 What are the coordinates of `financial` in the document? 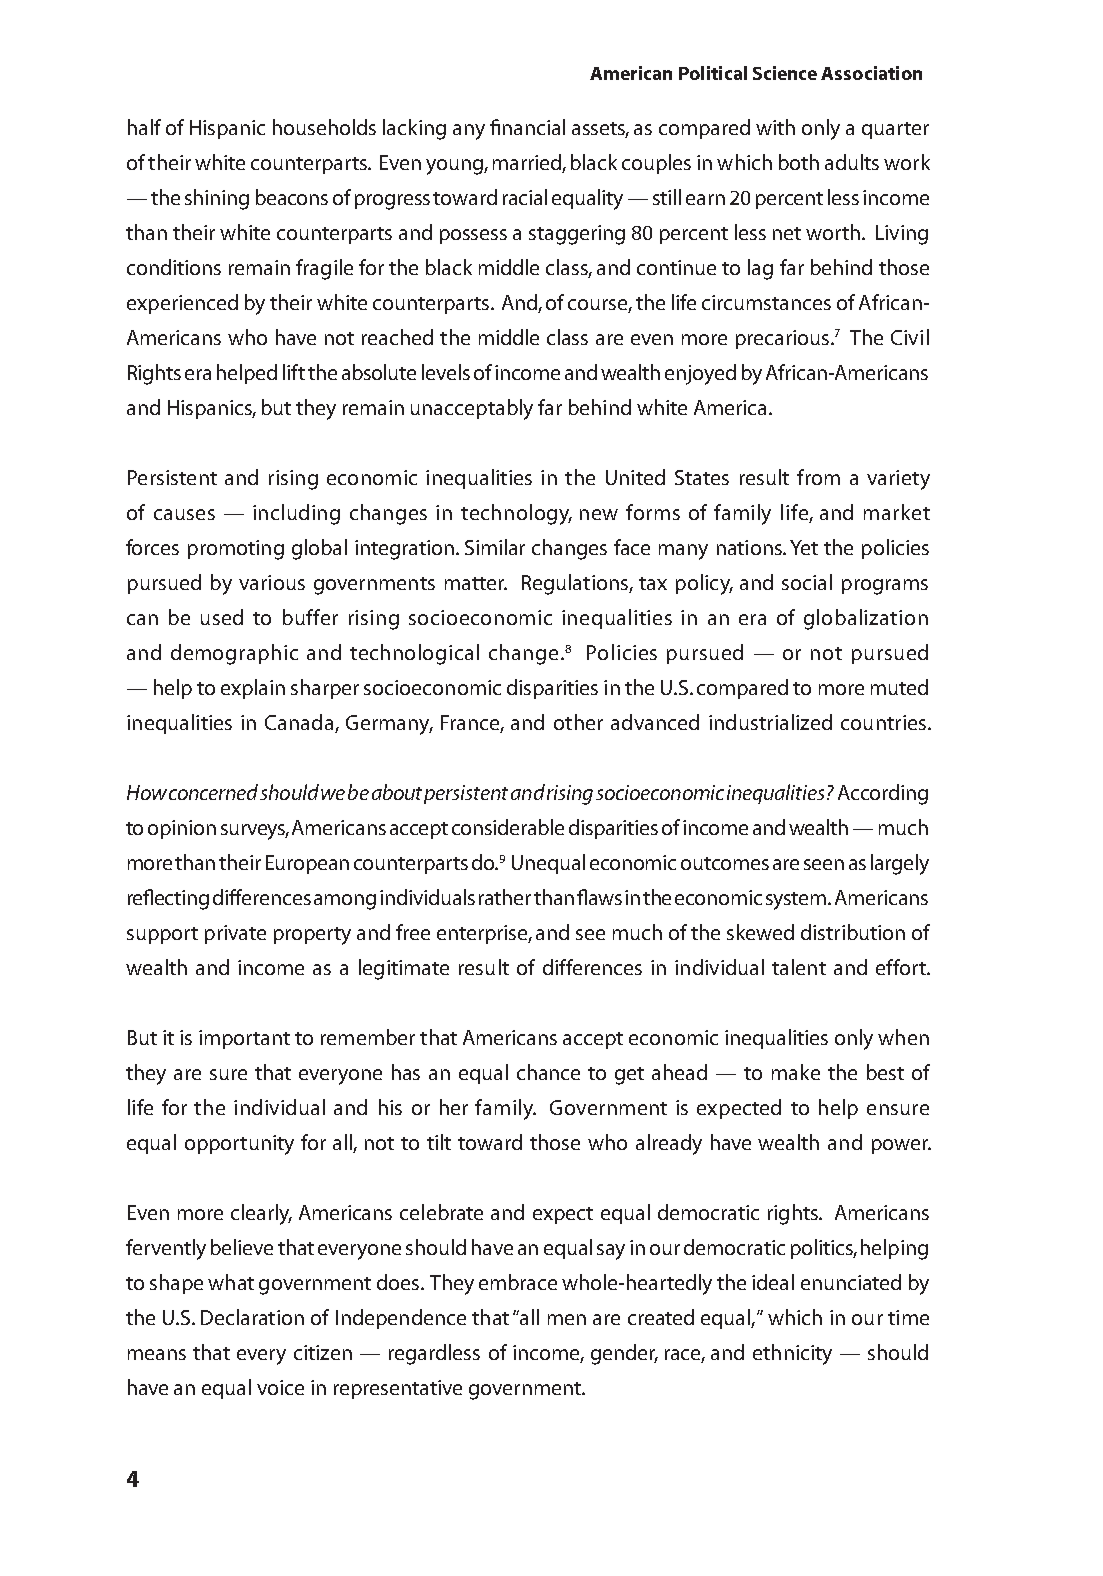 It's located at (527, 127).
